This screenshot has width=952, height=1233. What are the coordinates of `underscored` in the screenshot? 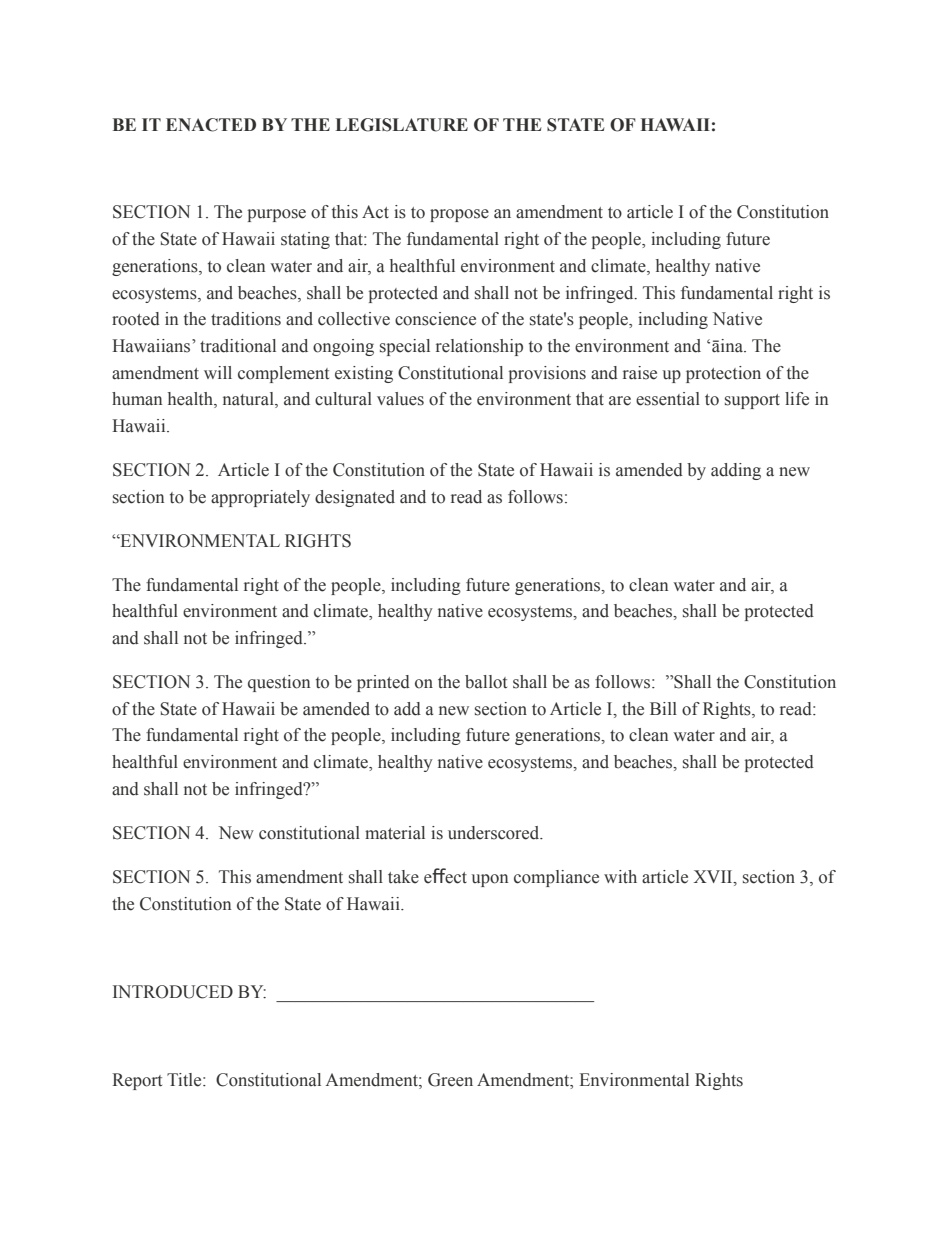 It's located at (495, 833).
